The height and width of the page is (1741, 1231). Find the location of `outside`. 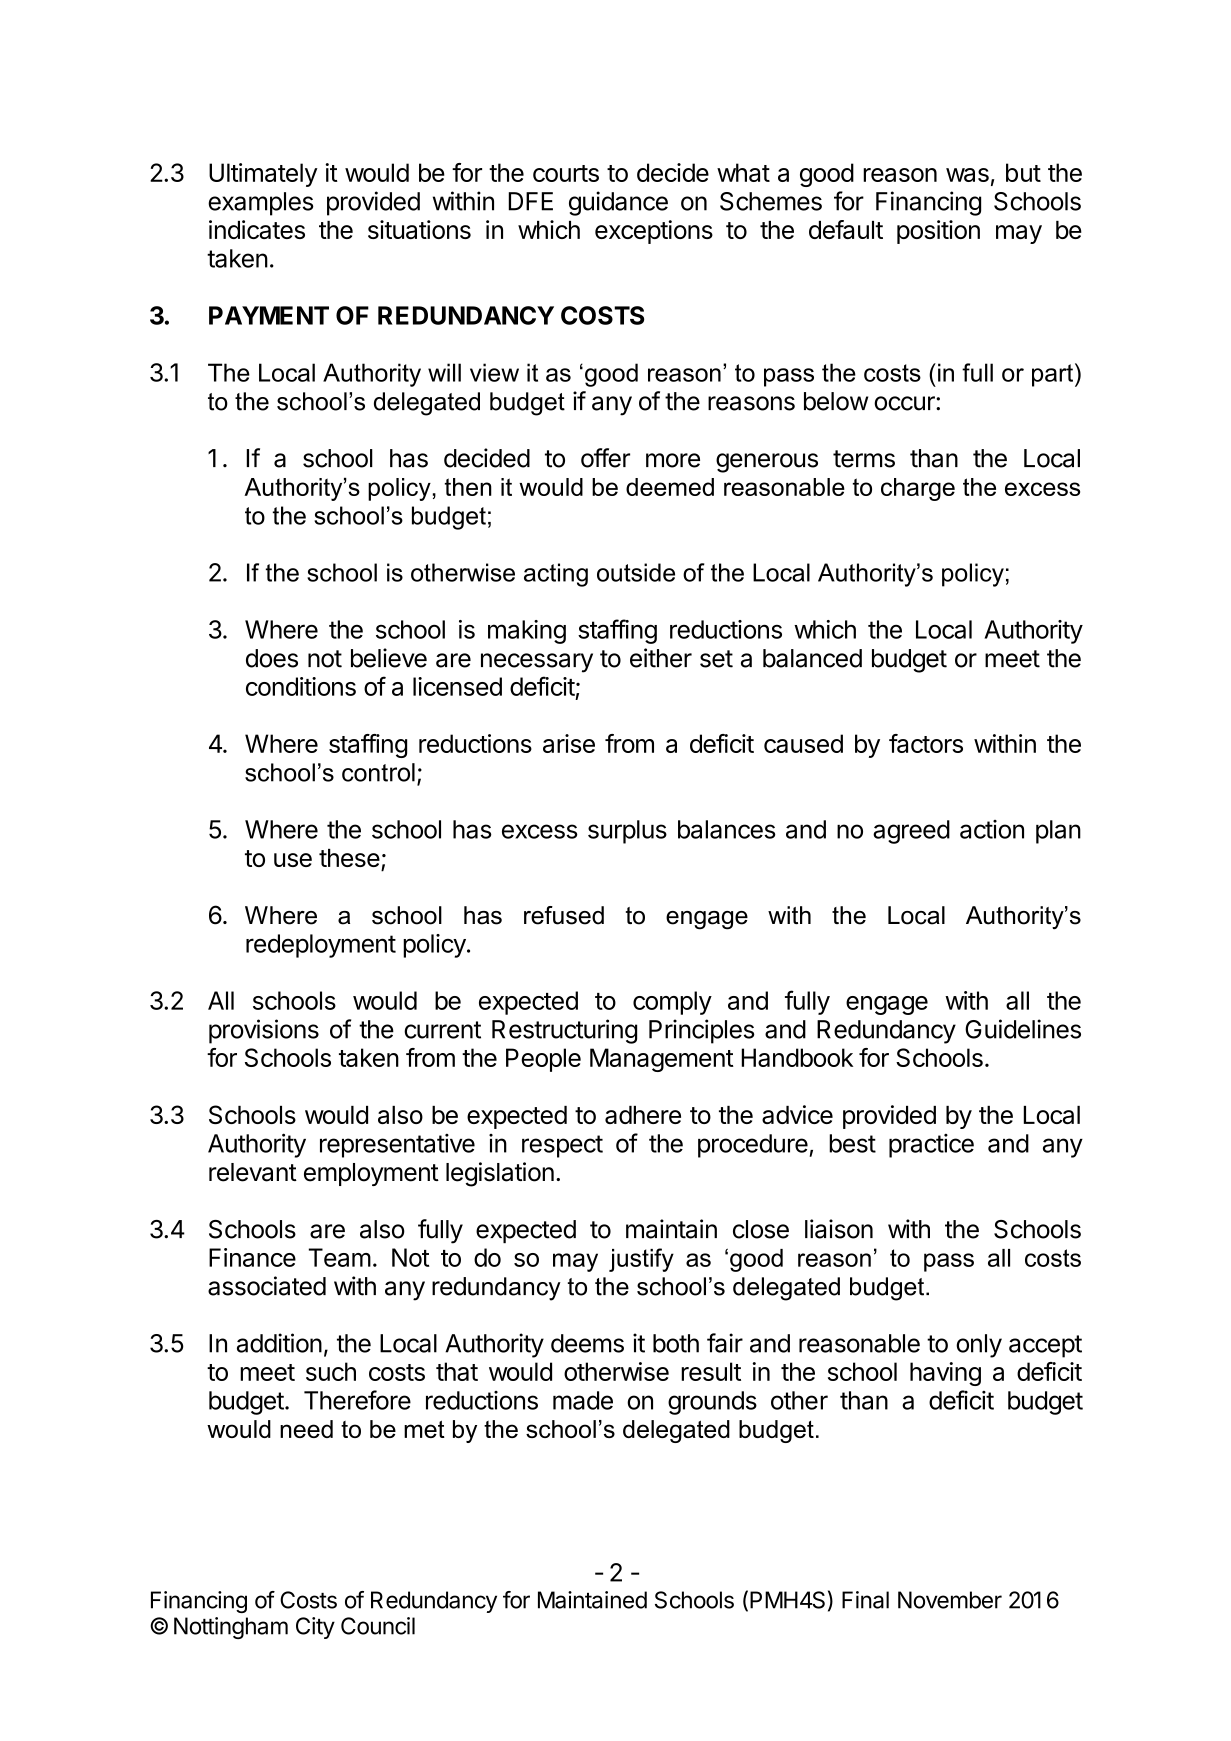

outside is located at coordinates (636, 572).
